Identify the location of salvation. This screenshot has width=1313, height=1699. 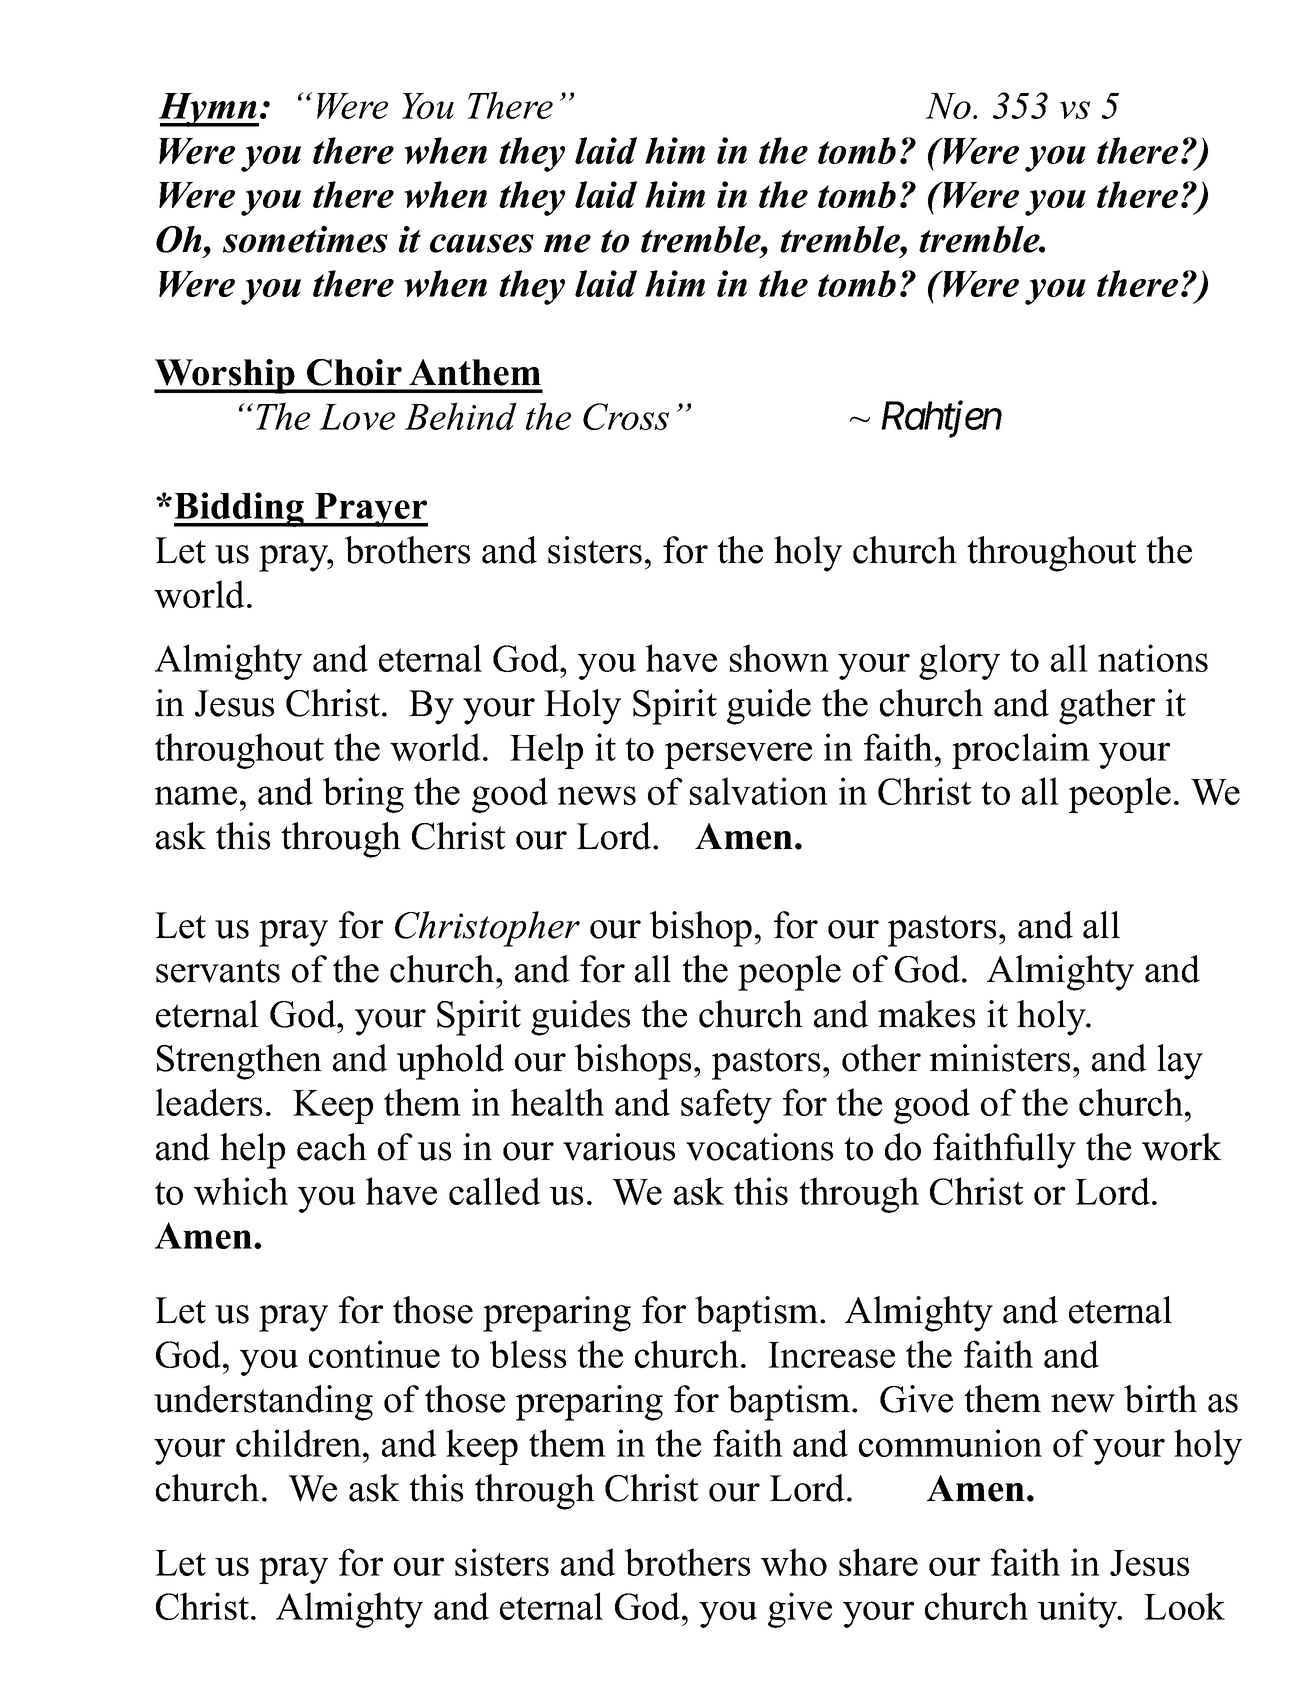
(759, 791).
